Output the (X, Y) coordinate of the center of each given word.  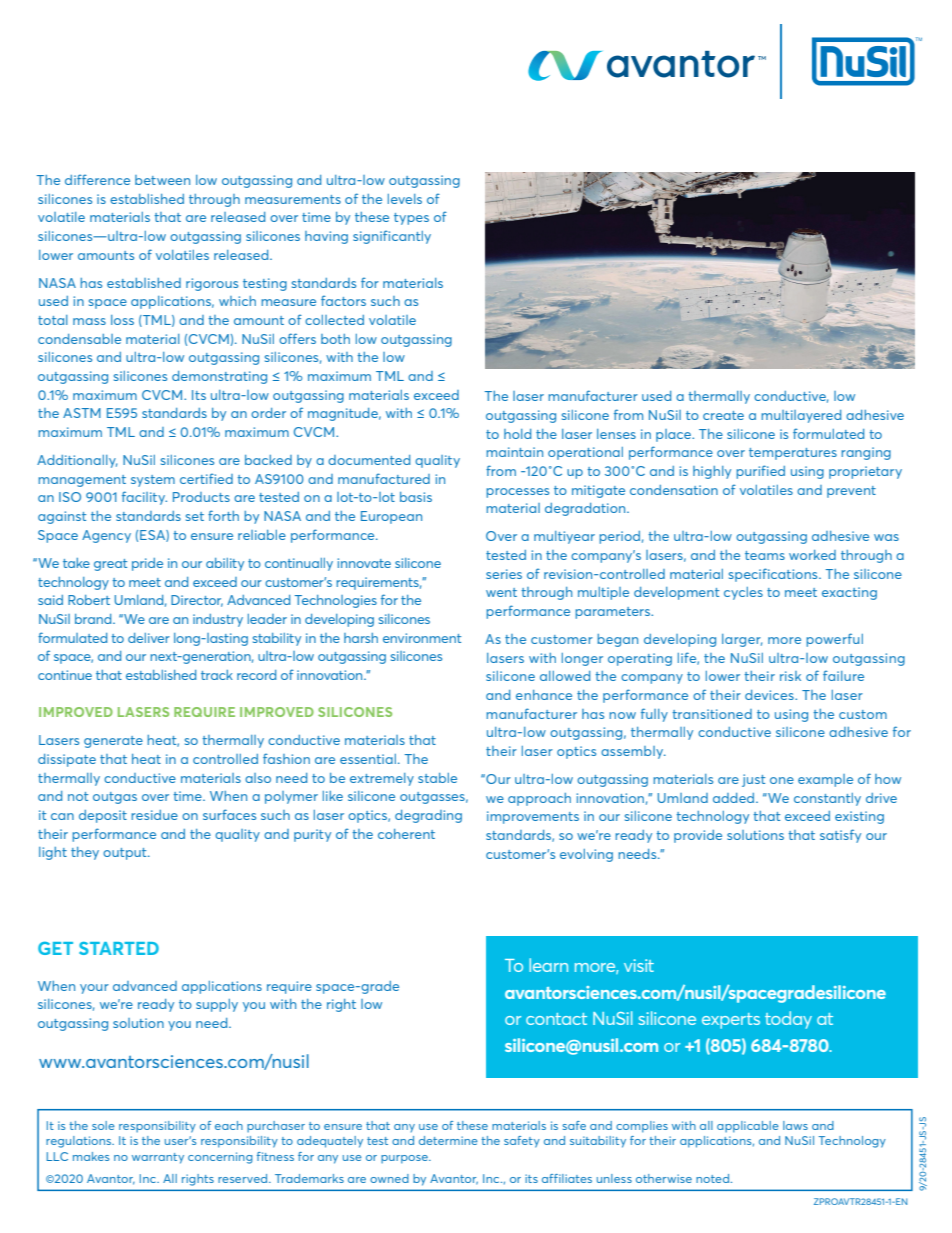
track (217, 675)
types (411, 219)
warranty (158, 1158)
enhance (544, 695)
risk (790, 676)
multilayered (801, 416)
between (162, 180)
